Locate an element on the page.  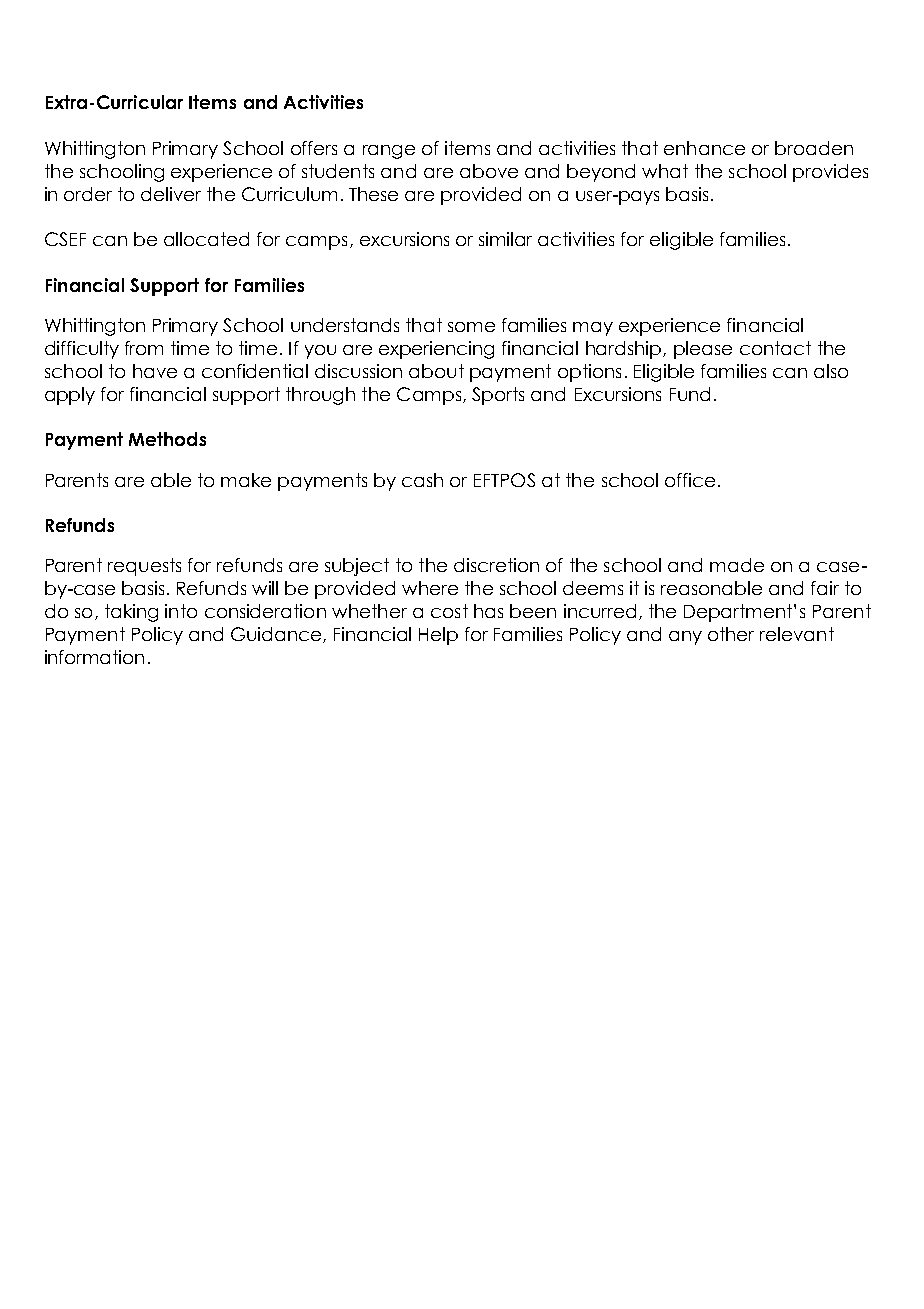
also is located at coordinates (831, 371).
